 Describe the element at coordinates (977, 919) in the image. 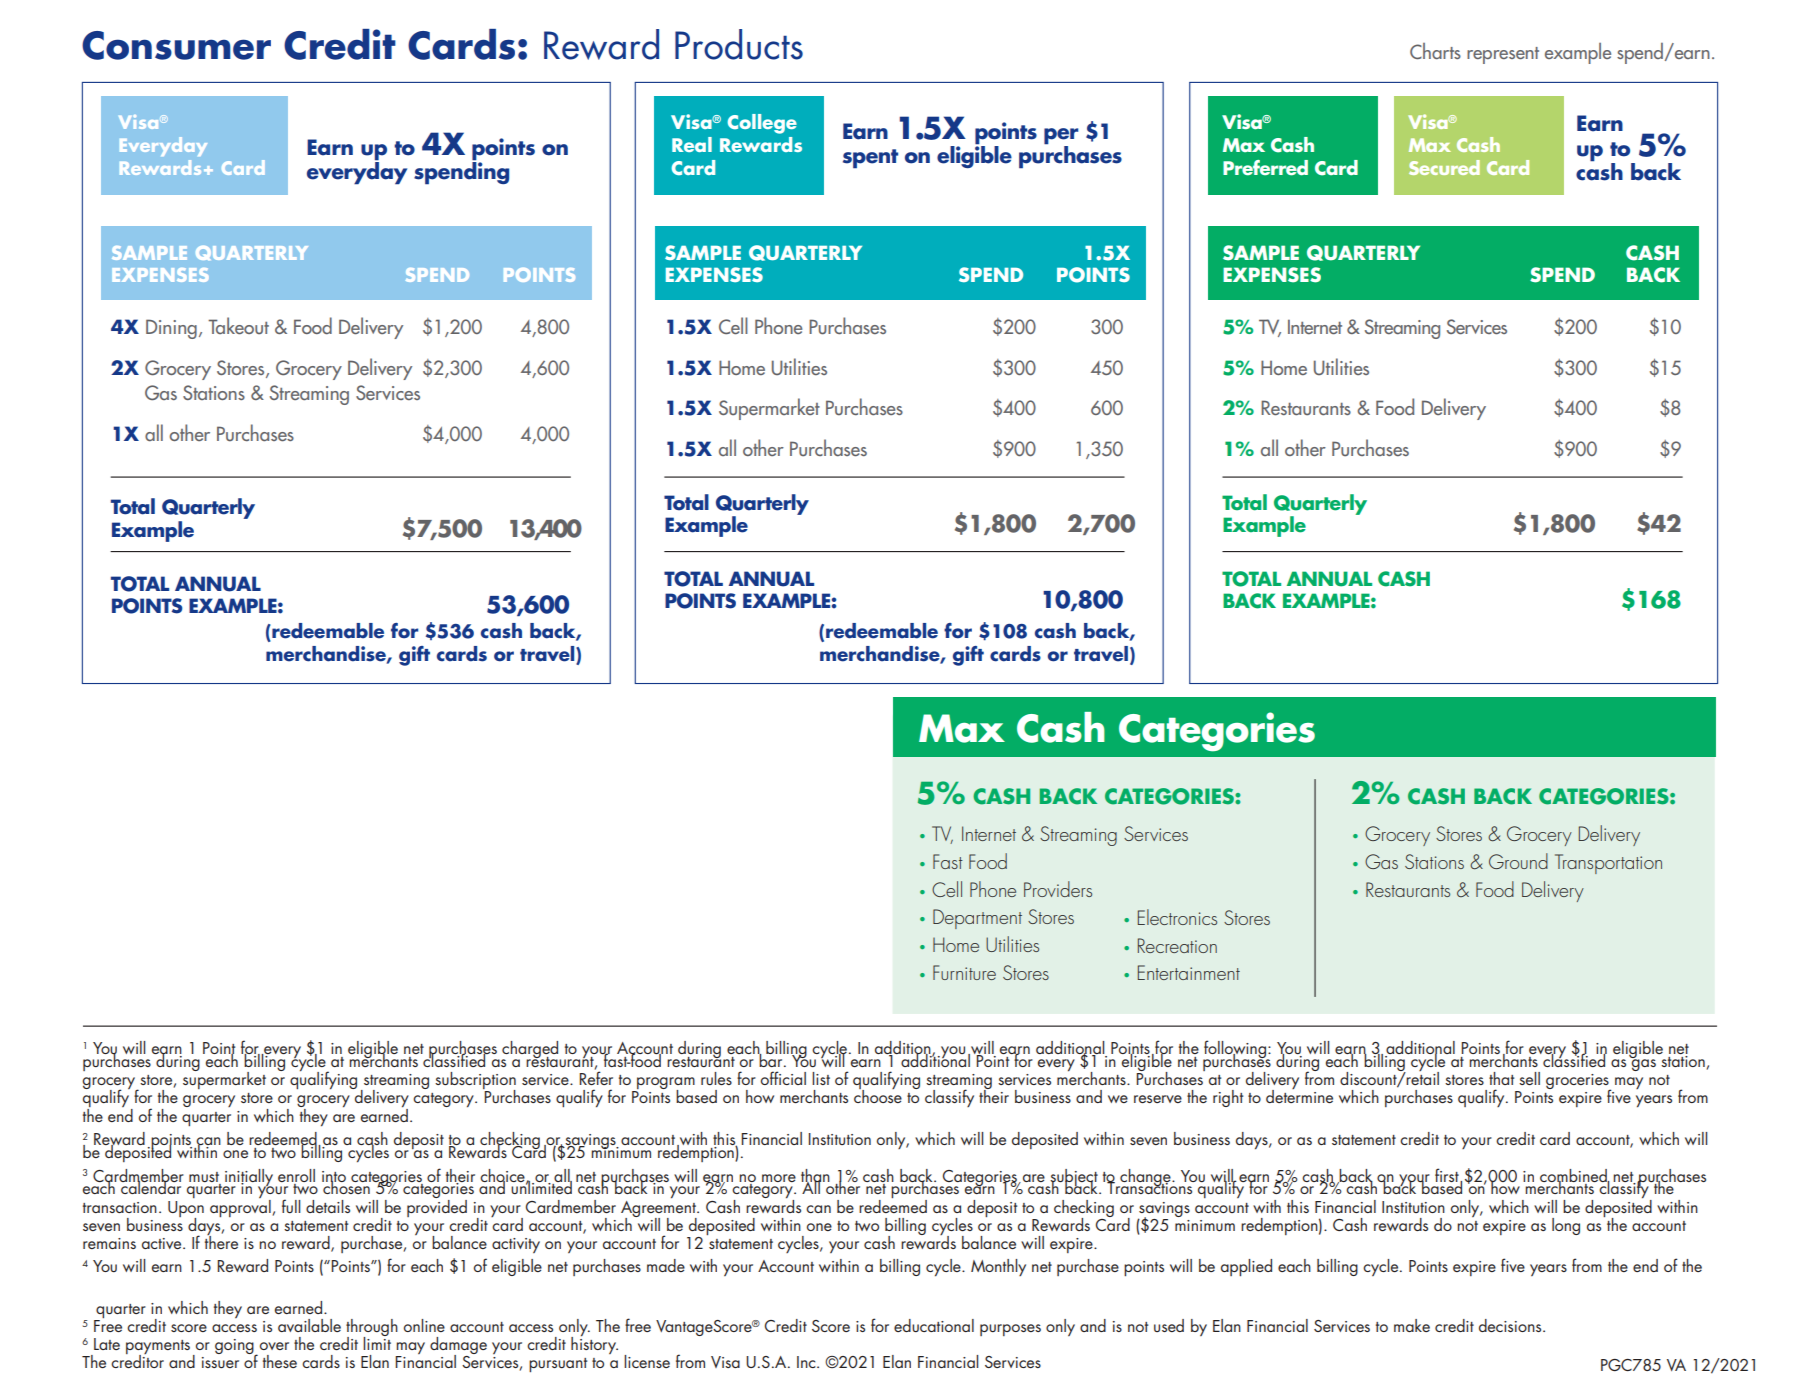

I see `Department` at that location.
